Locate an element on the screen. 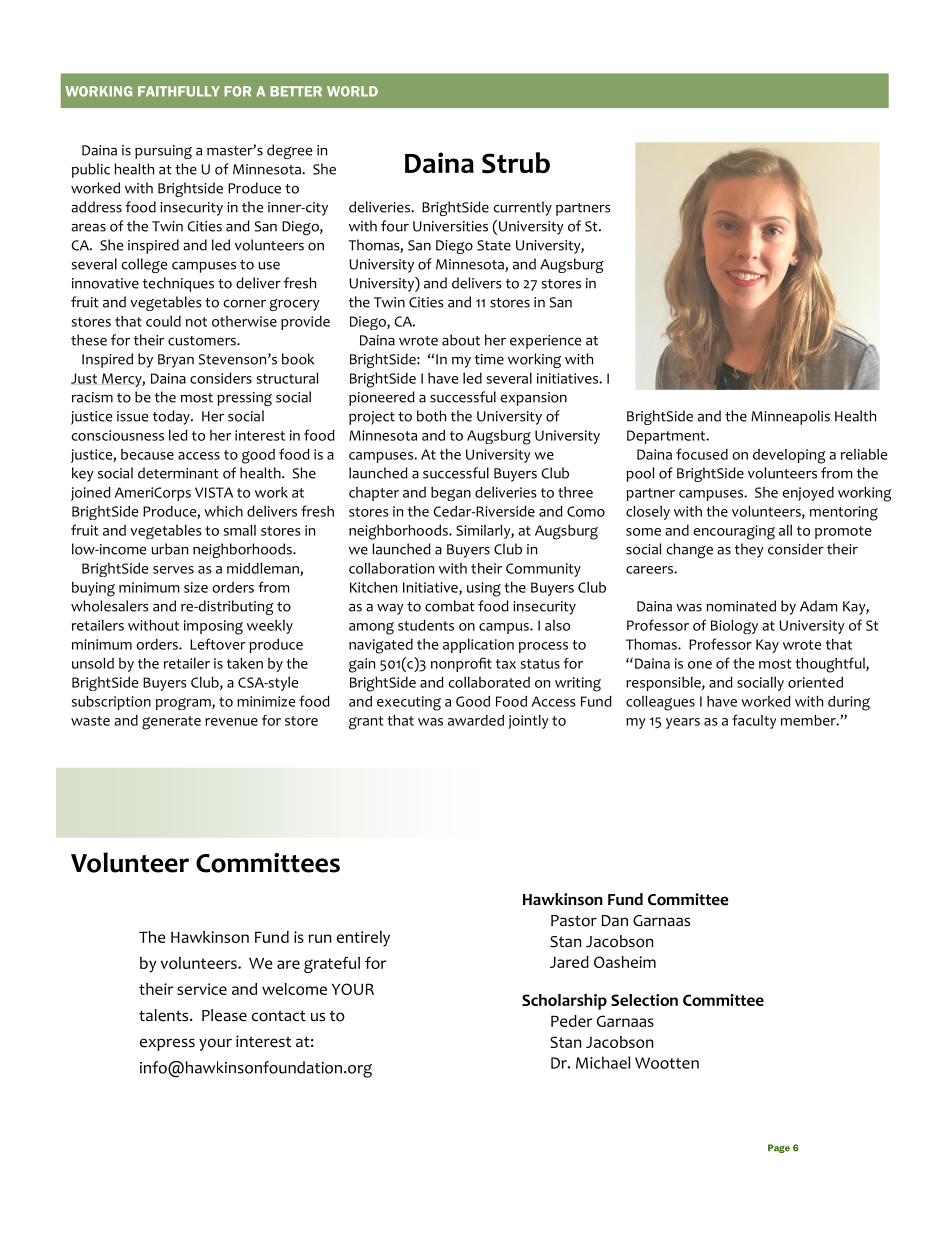 This screenshot has height=1233, width=952. developing is located at coordinates (789, 456).
